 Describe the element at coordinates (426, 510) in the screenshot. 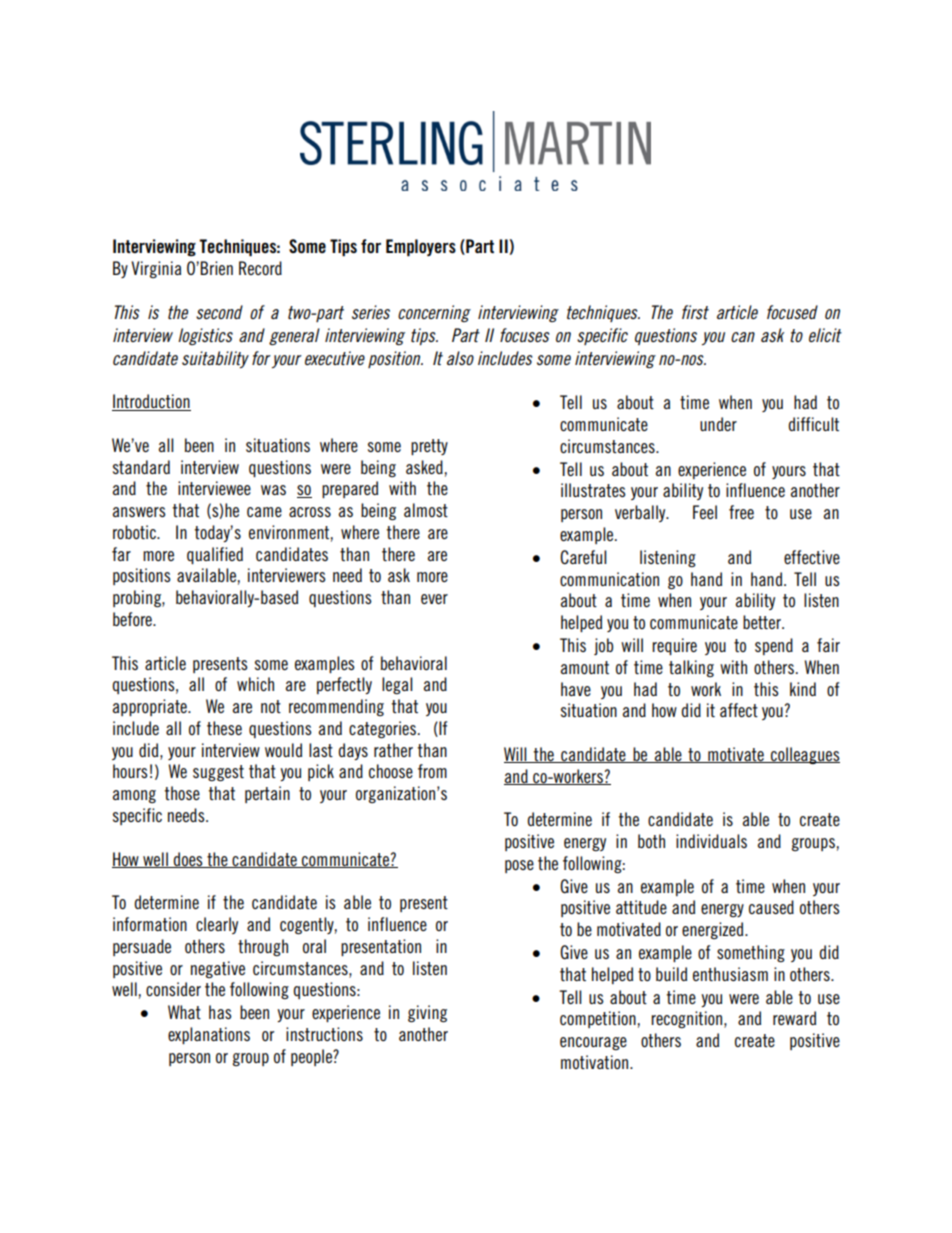

I see `almost` at that location.
